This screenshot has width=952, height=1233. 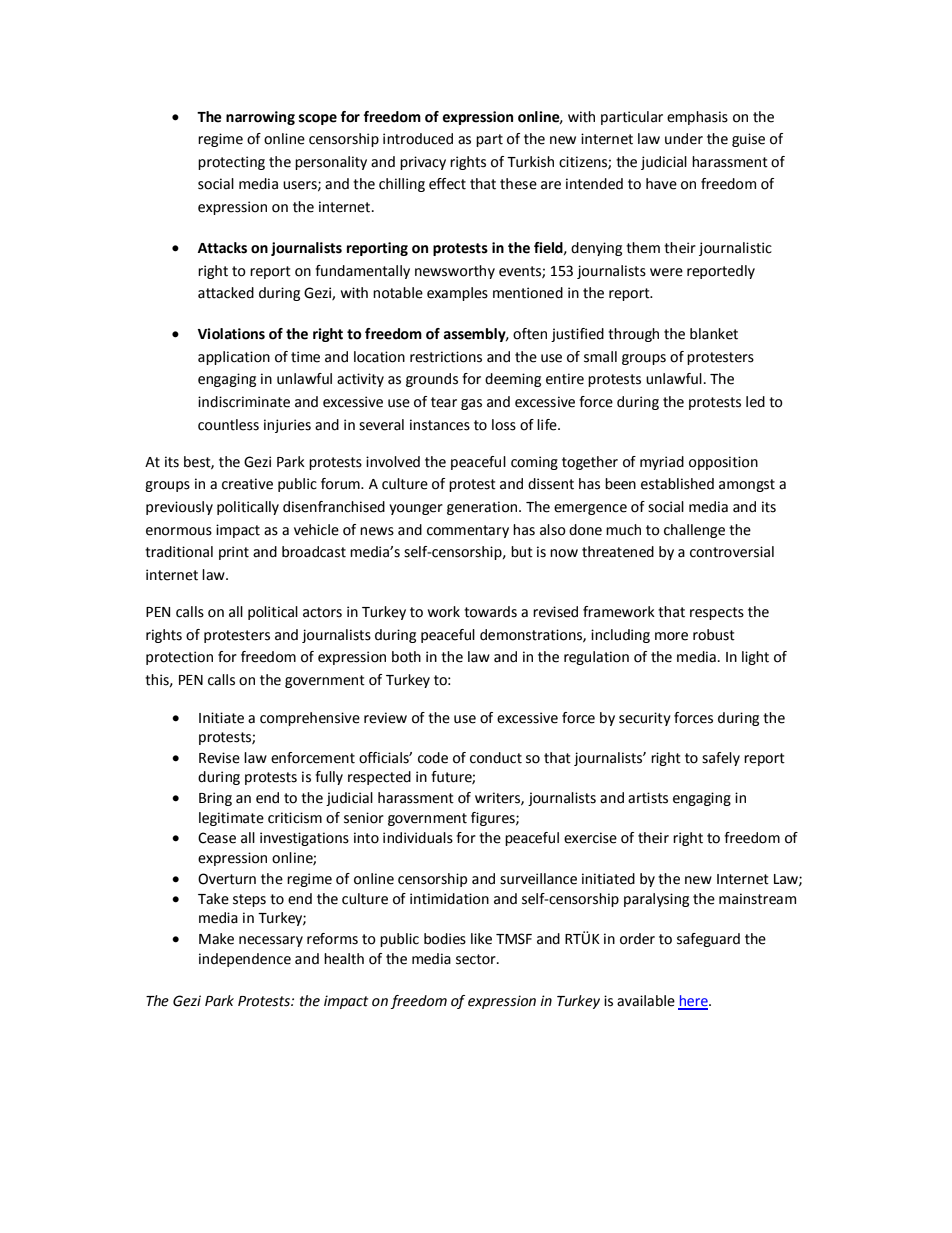 I want to click on under, so click(x=684, y=139).
